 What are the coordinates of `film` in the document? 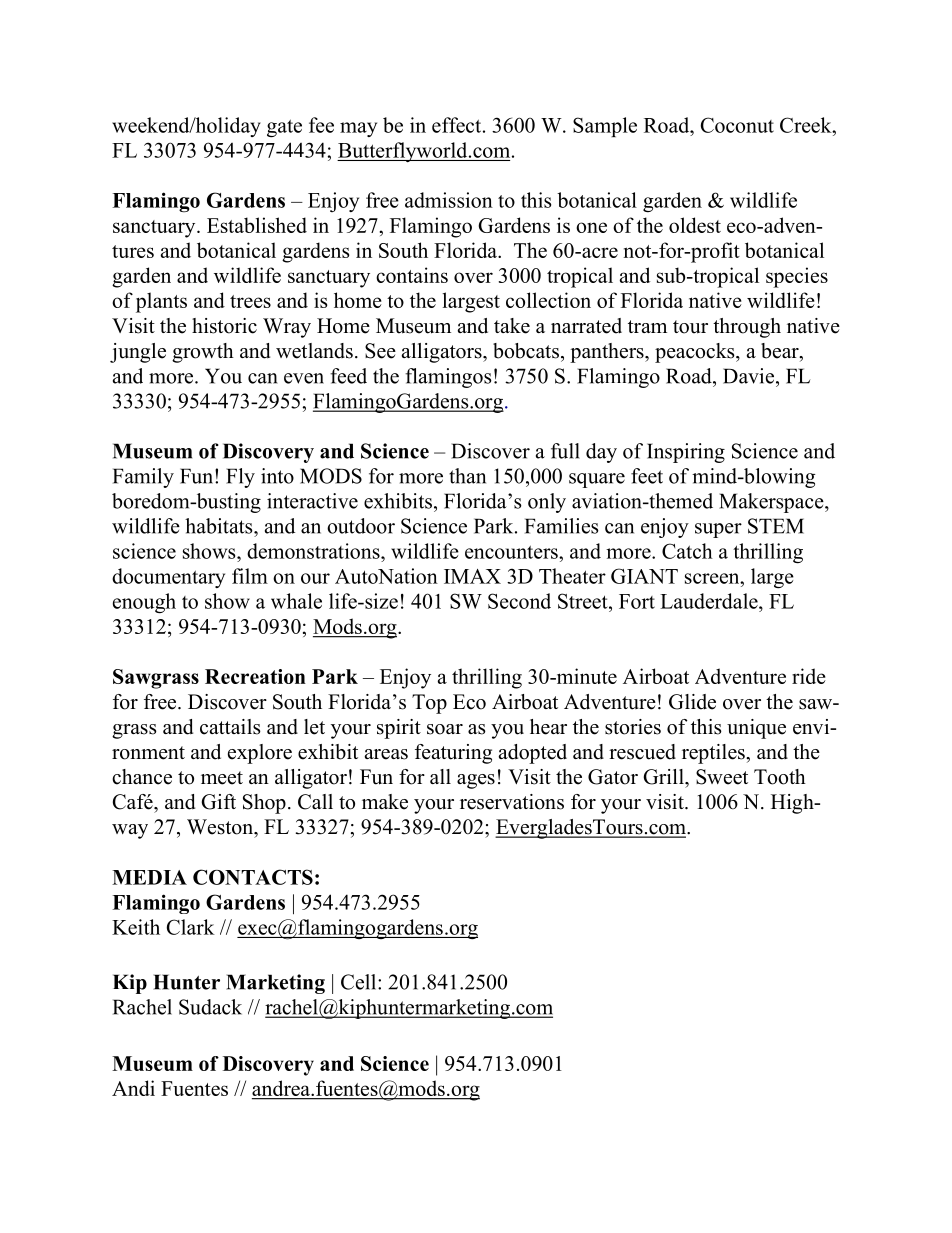 It's located at (250, 576).
